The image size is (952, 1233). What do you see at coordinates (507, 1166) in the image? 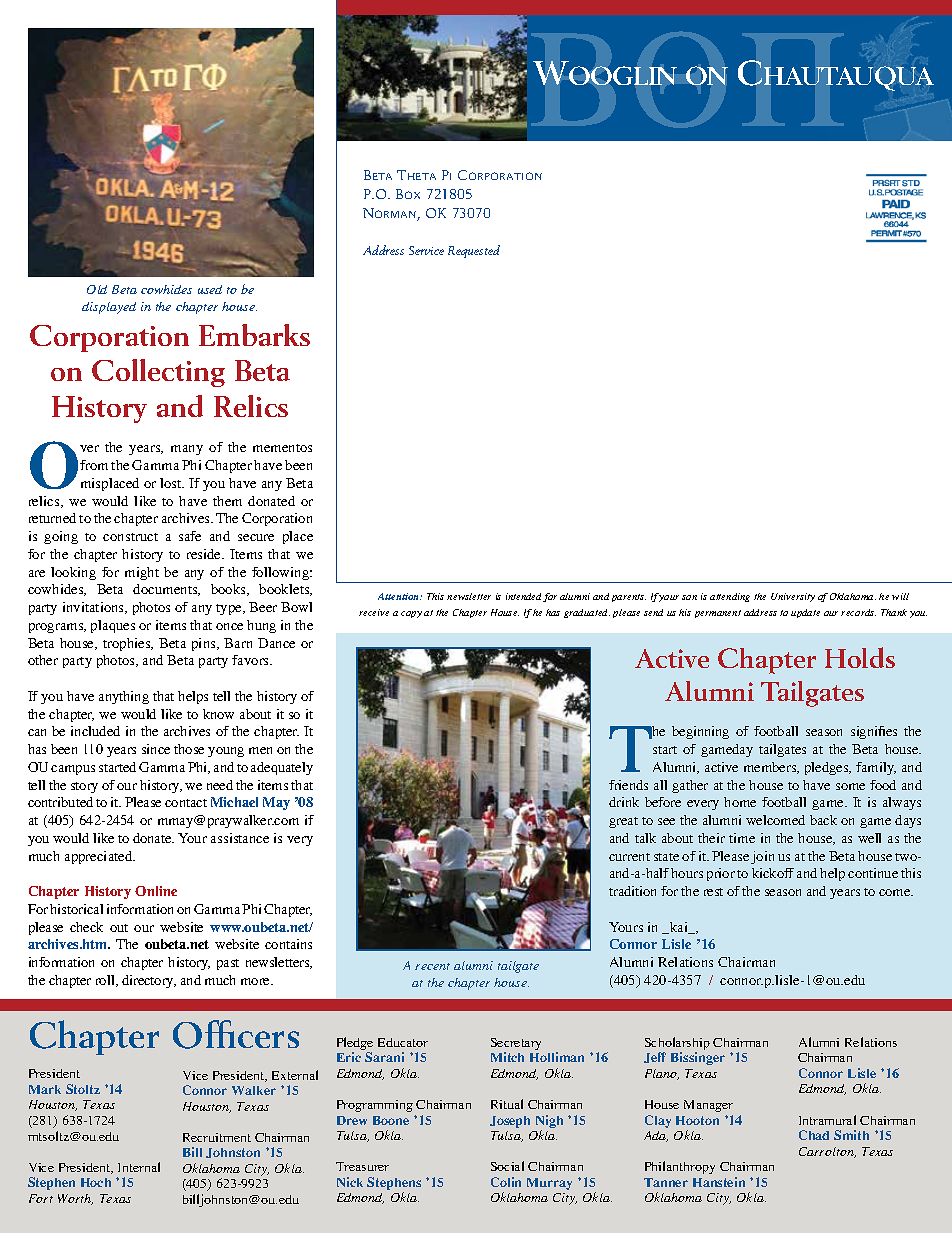
I see `Social` at bounding box center [507, 1166].
